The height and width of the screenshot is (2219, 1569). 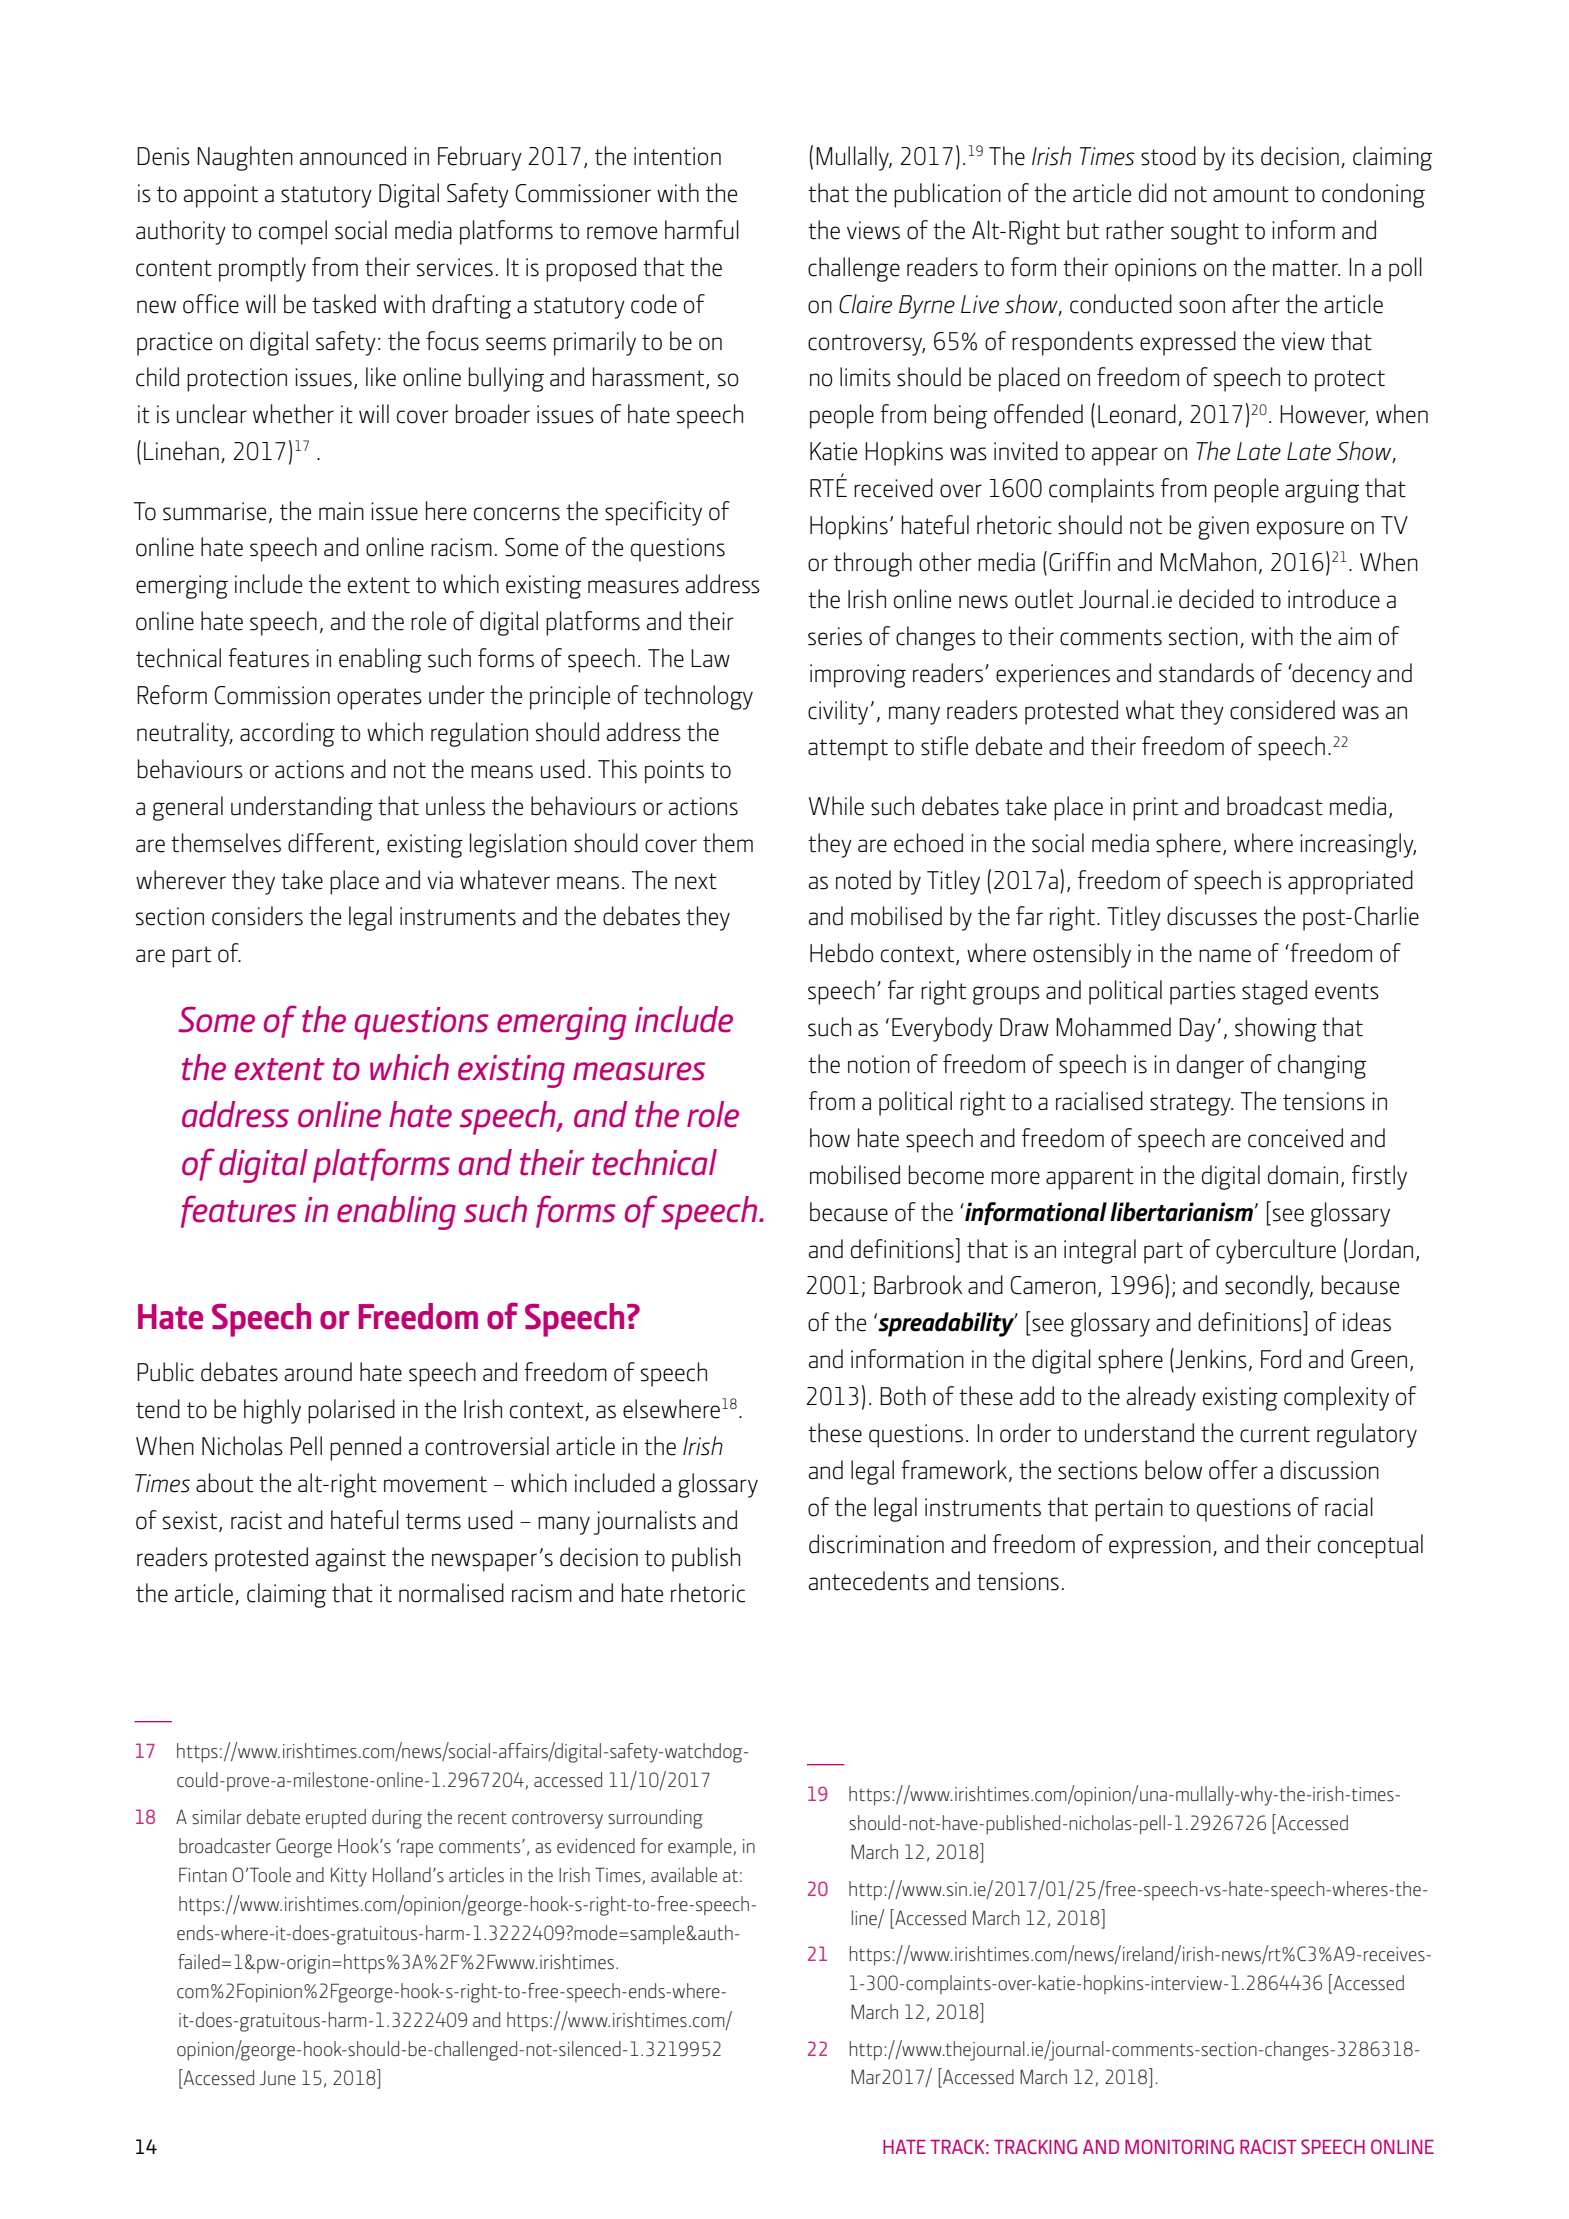 What do you see at coordinates (318, 1372) in the screenshot?
I see `around` at bounding box center [318, 1372].
